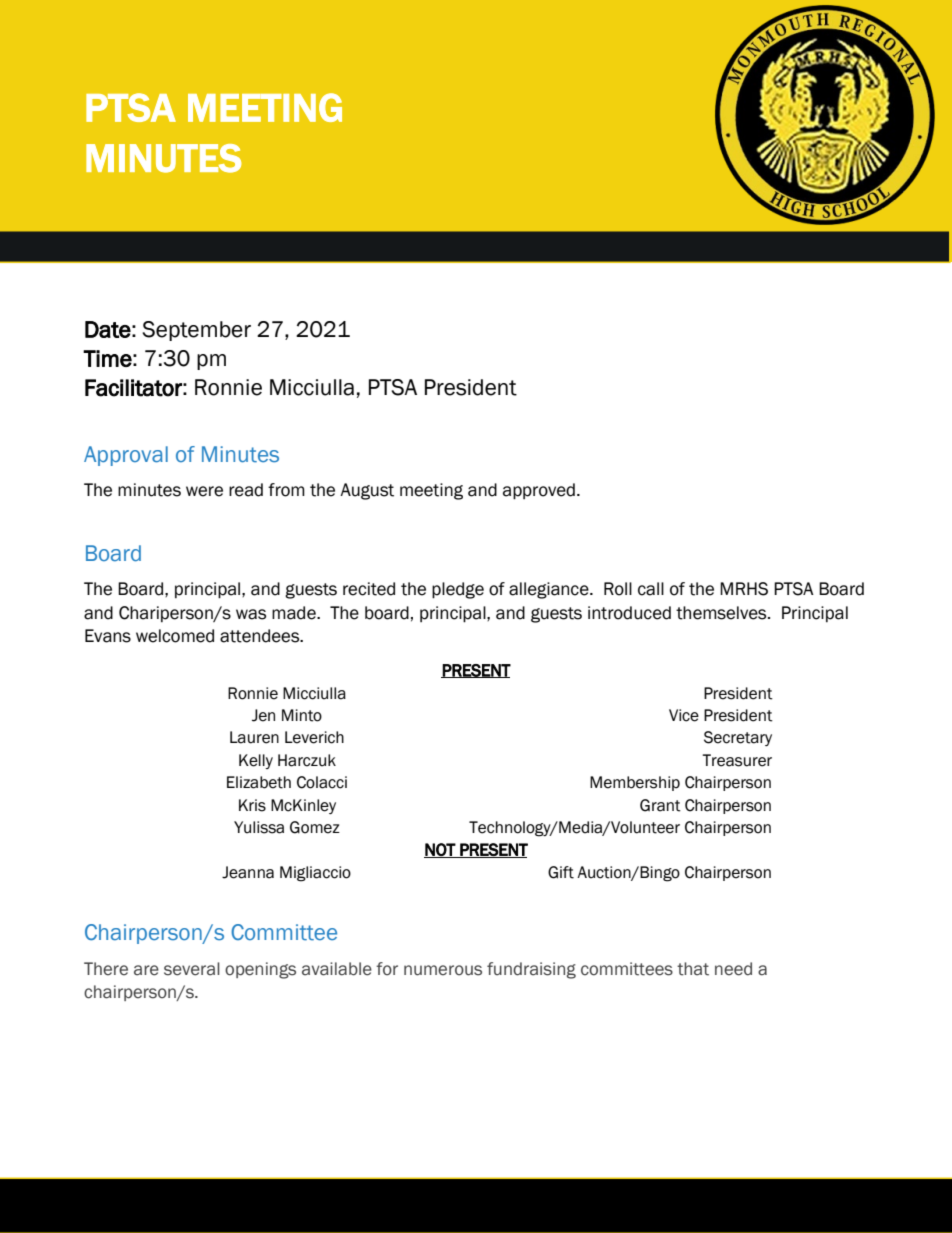 This document has height=1233, width=952. I want to click on that, so click(693, 969).
